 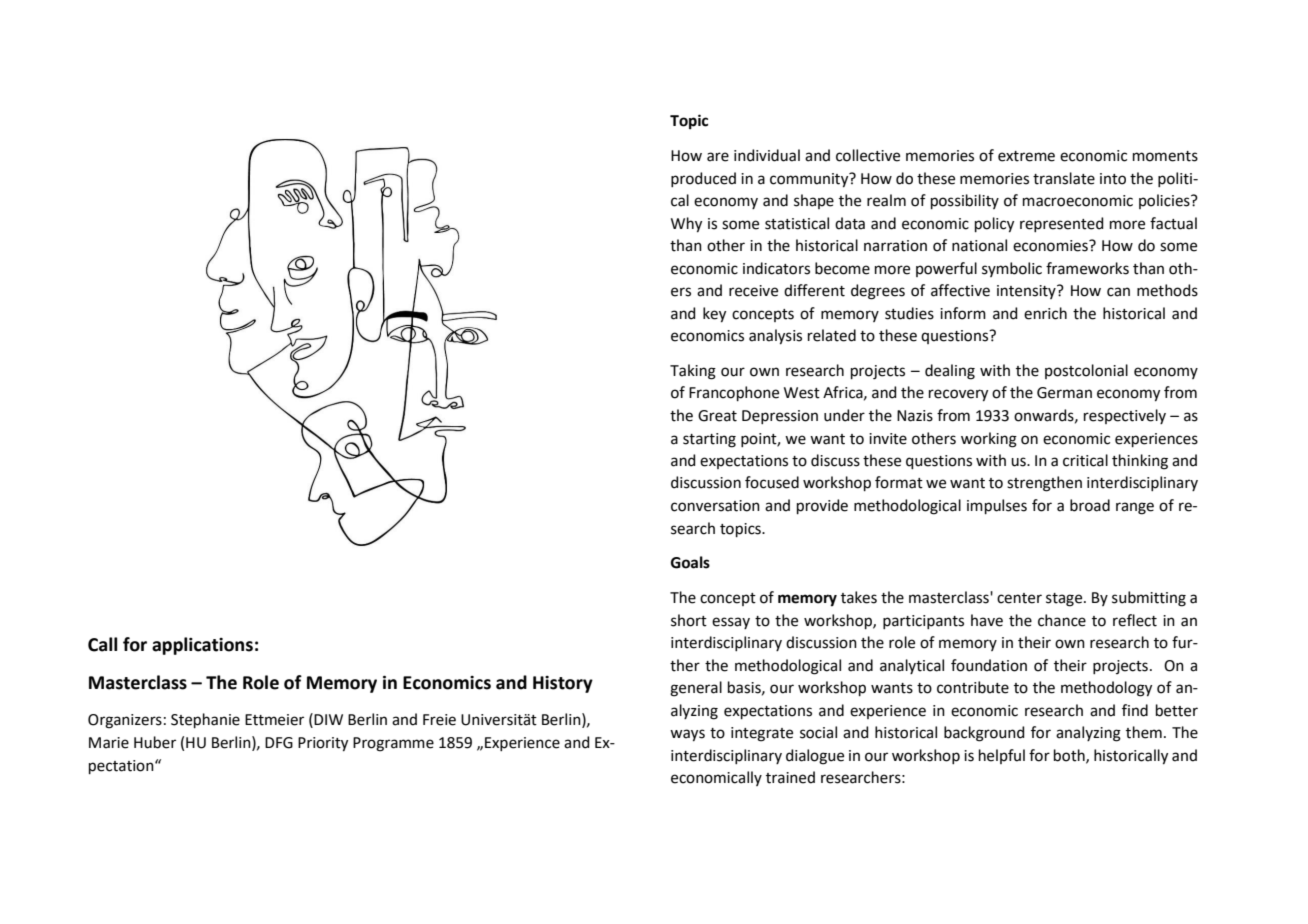 What do you see at coordinates (703, 179) in the screenshot?
I see `produced` at bounding box center [703, 179].
